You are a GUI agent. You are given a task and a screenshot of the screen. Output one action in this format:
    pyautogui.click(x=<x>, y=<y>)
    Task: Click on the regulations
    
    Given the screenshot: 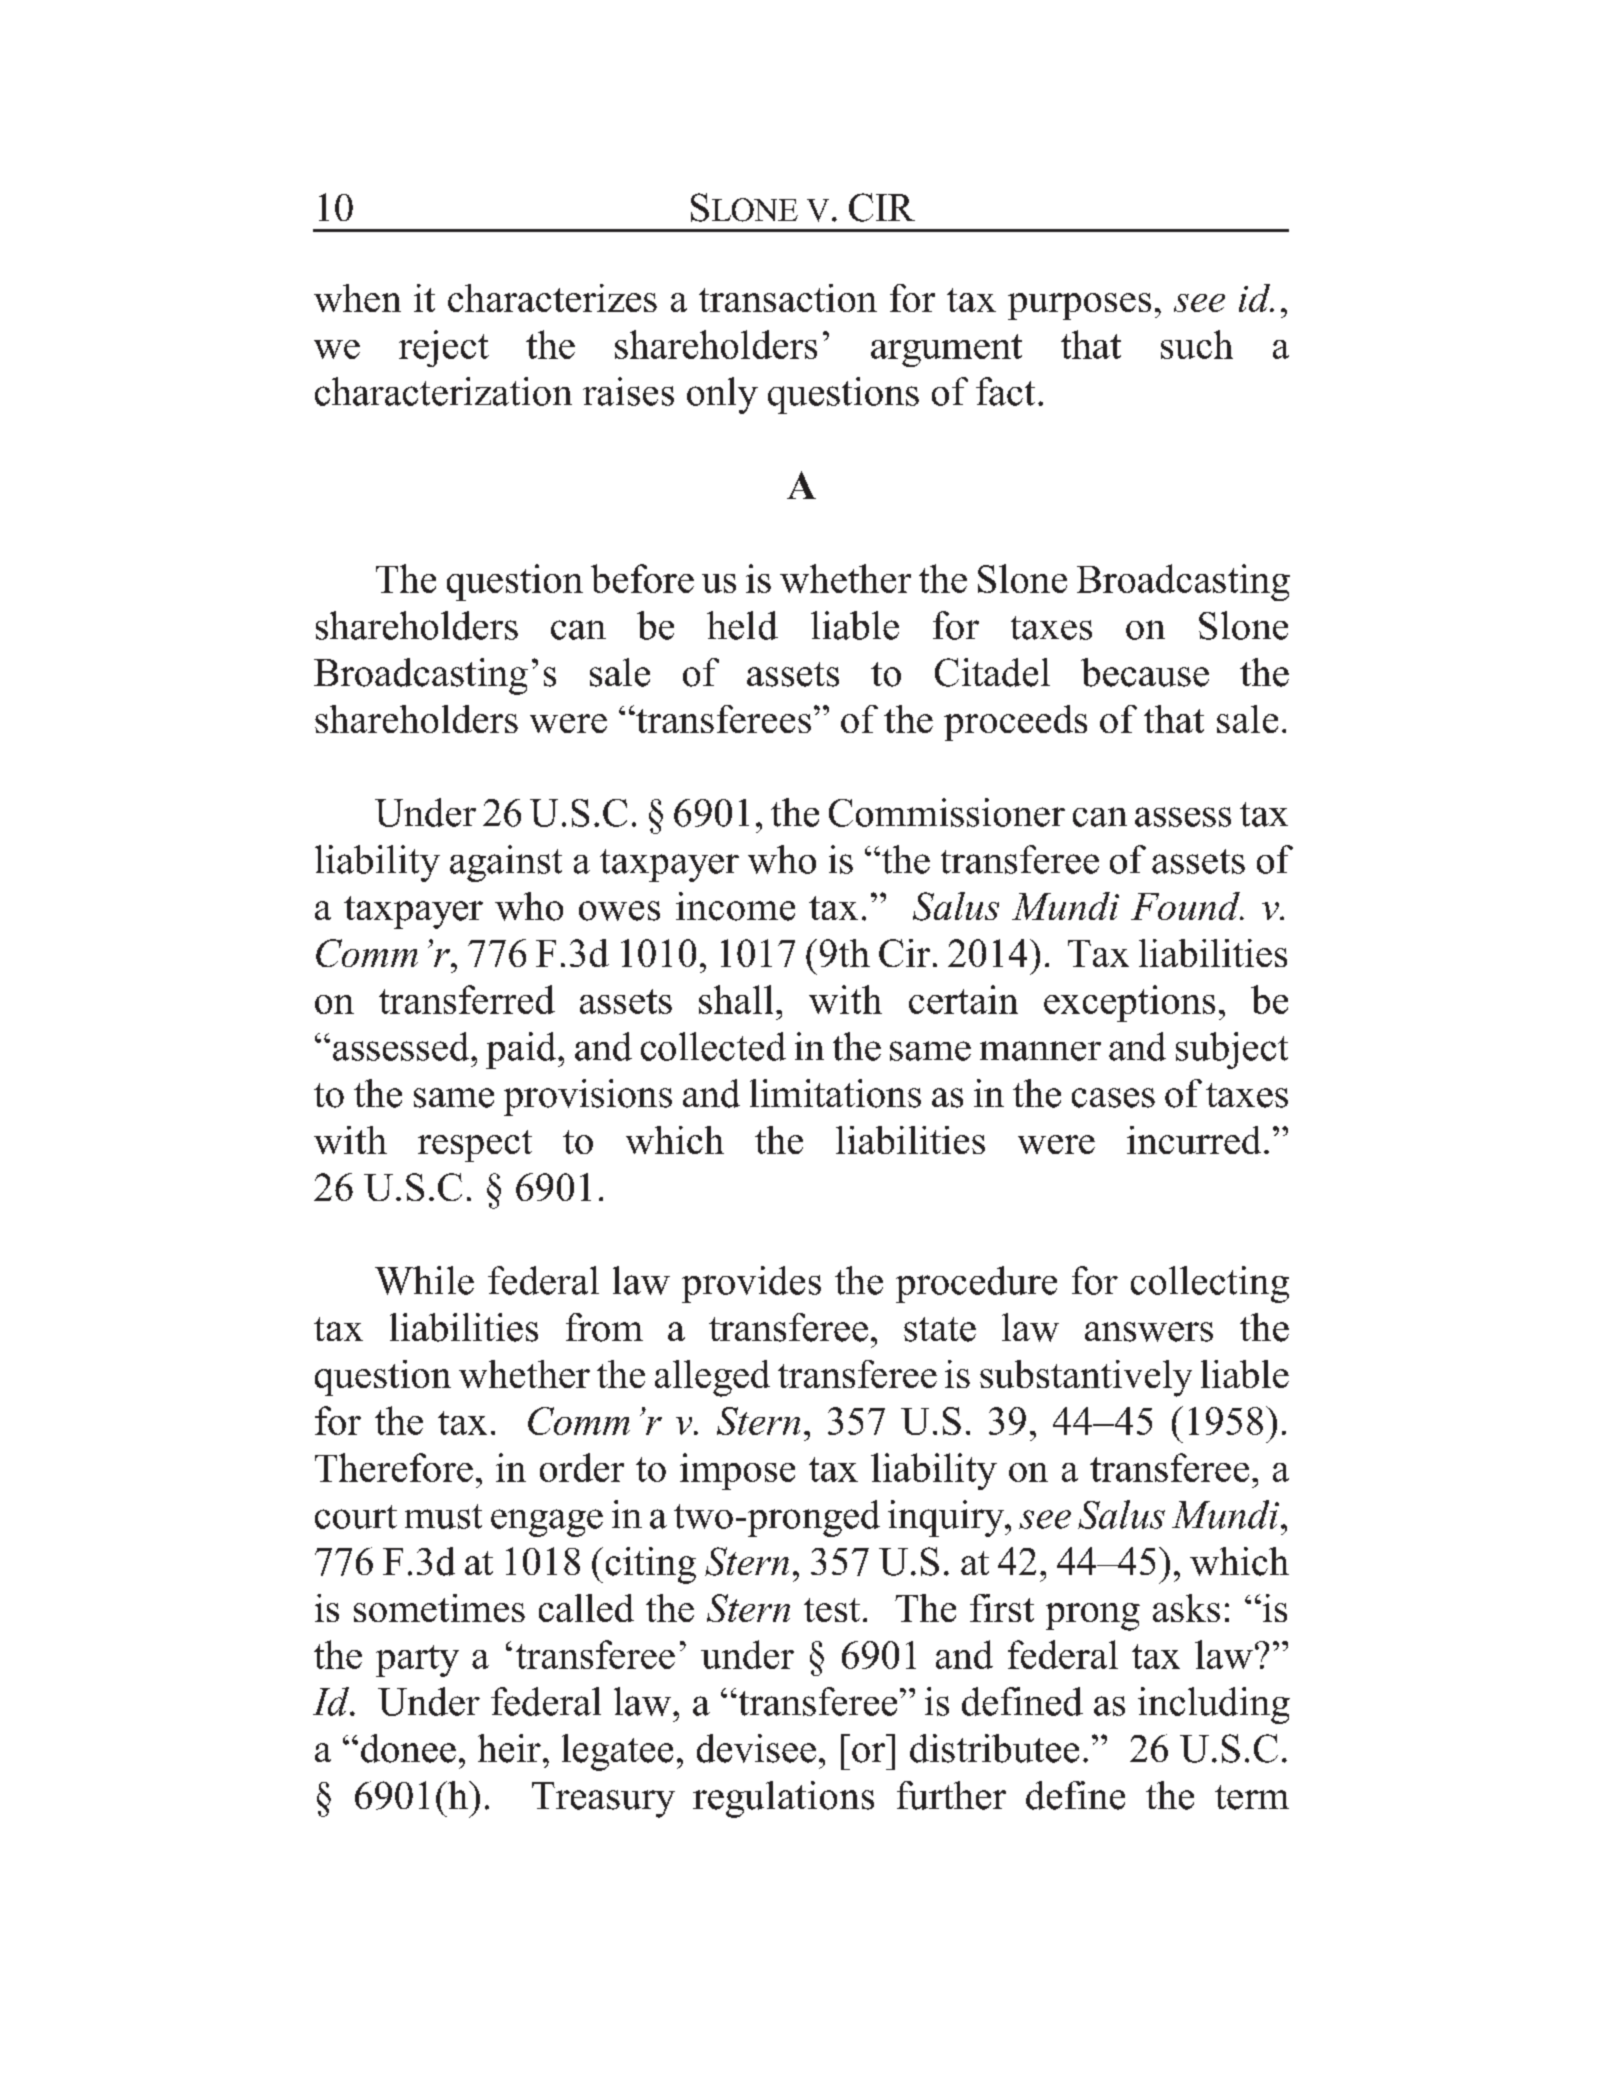 What is the action you would take?
    pyautogui.click(x=783, y=1799)
